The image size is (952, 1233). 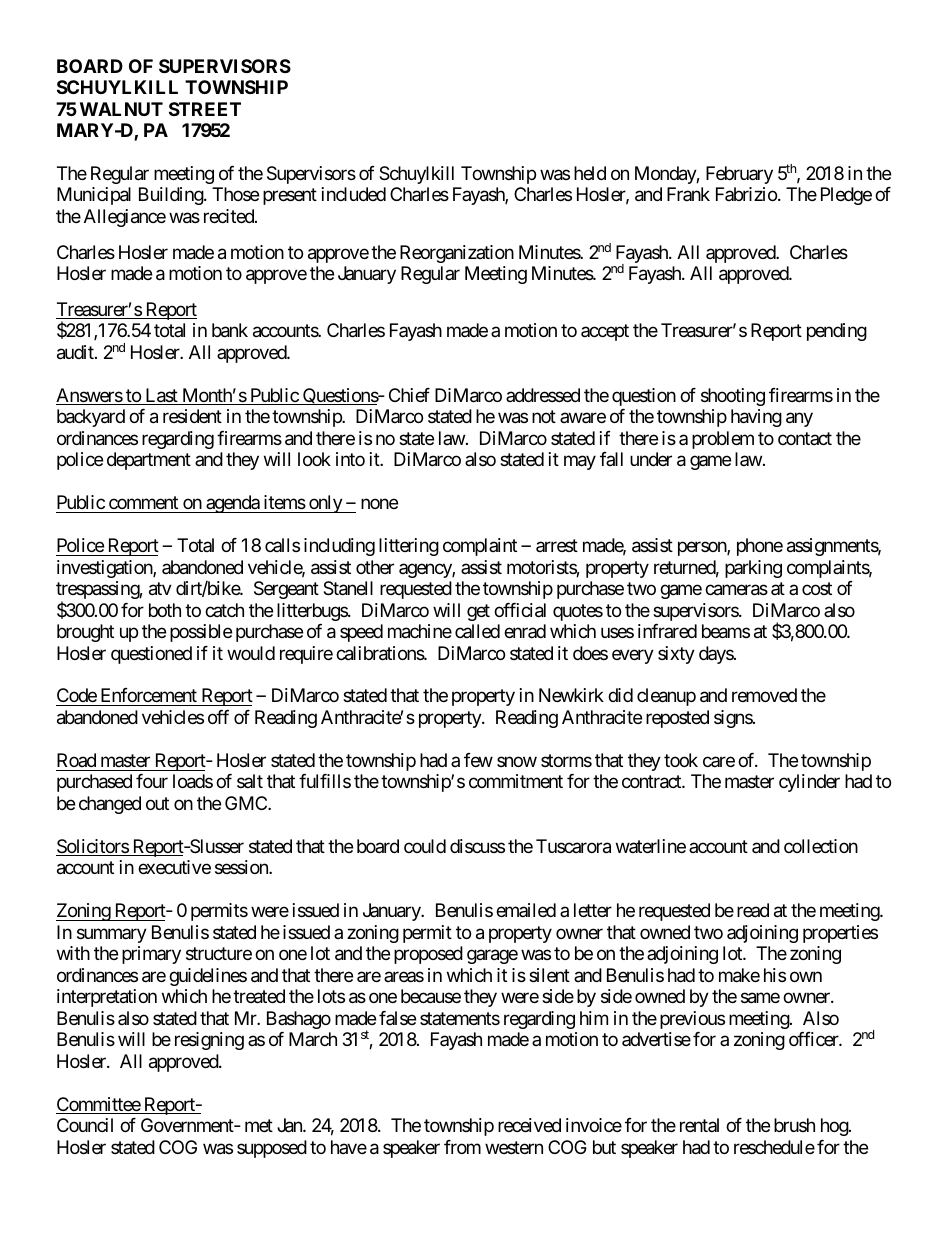 I want to click on infrared, so click(x=667, y=631).
